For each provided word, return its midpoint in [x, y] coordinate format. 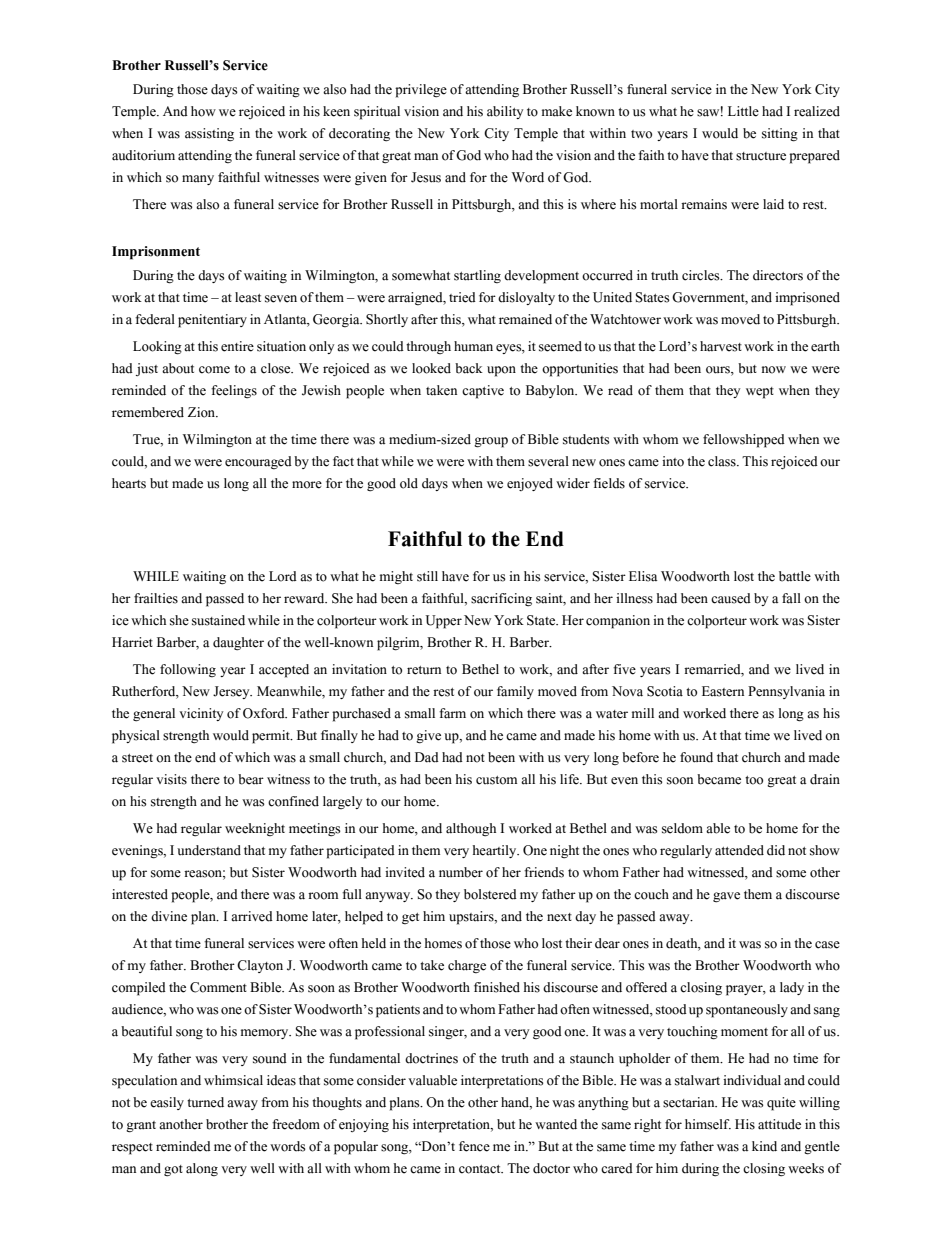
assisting [209, 135]
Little [743, 111]
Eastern [723, 691]
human [473, 346]
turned [205, 1102]
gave [726, 897]
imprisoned [807, 299]
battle [795, 576]
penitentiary [212, 321]
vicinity [201, 714]
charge [467, 966]
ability [505, 112]
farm [452, 713]
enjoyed [530, 484]
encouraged [258, 462]
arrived [252, 916]
